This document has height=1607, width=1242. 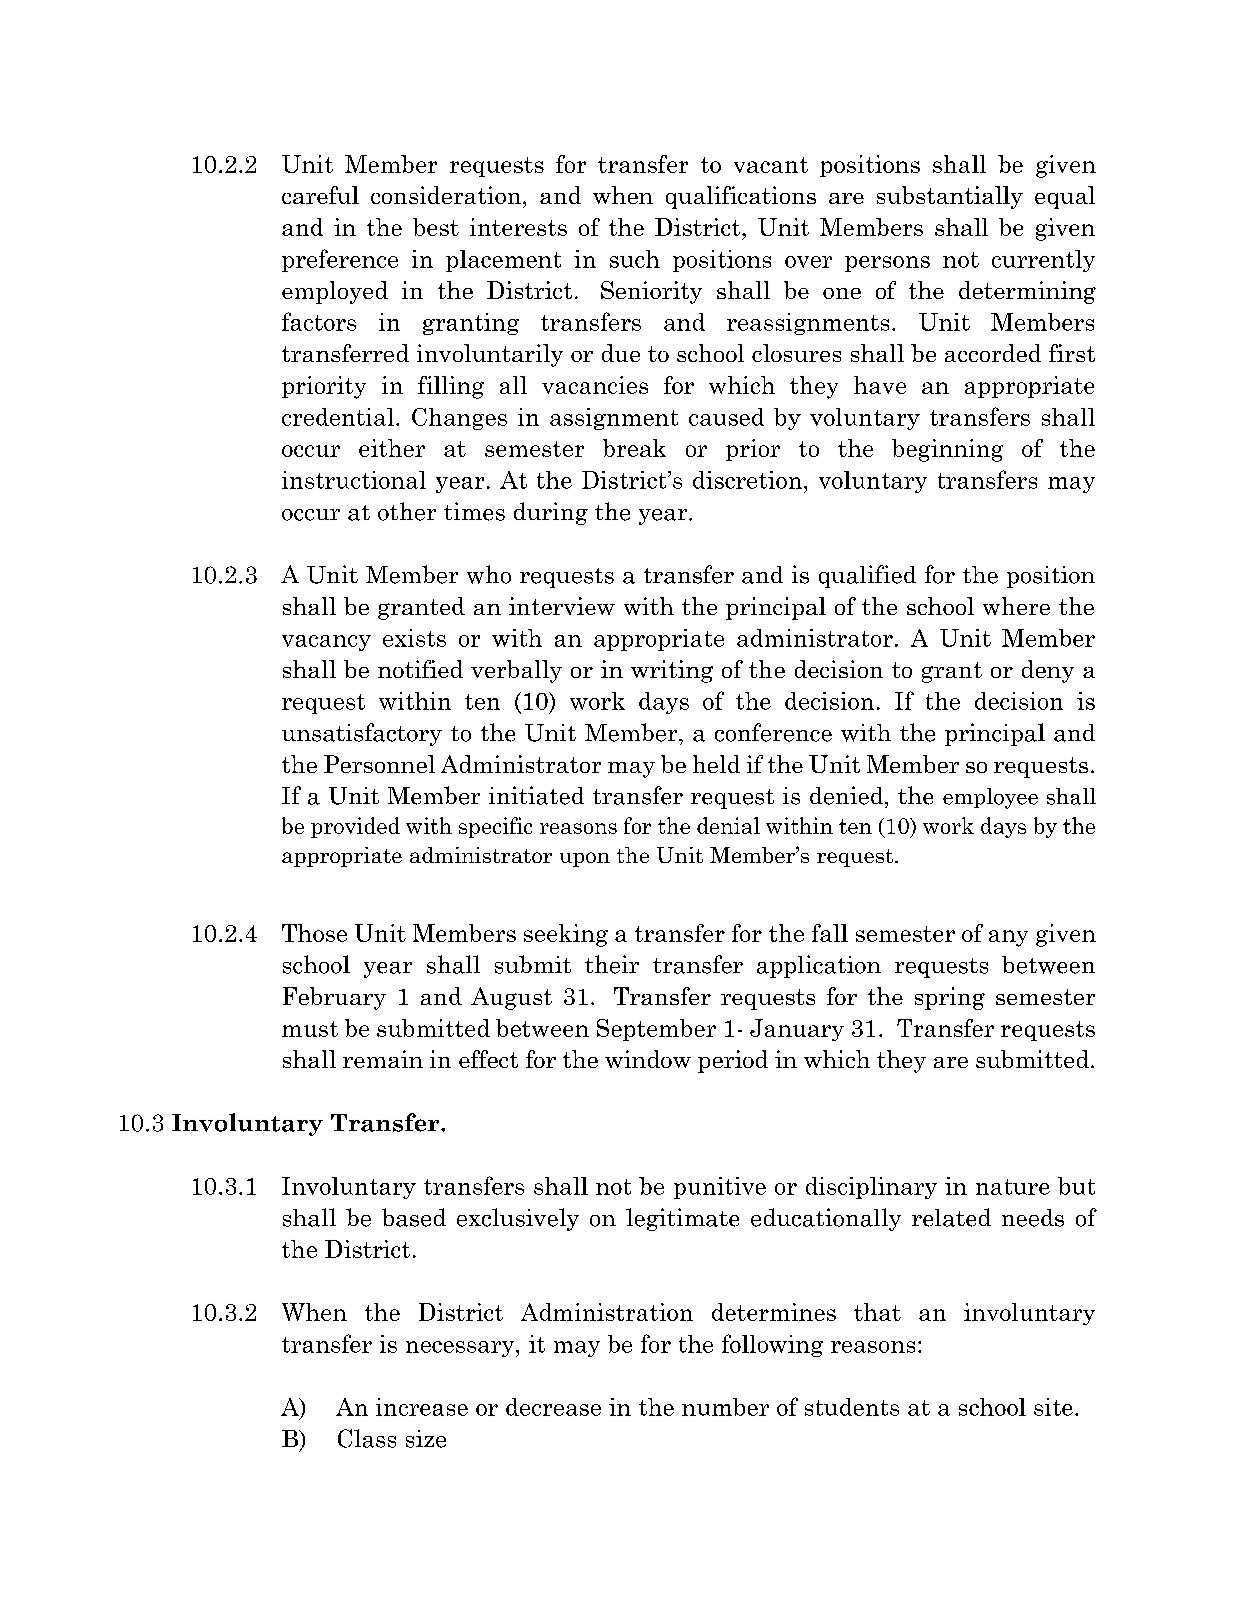 I want to click on site, so click(x=1053, y=1407).
